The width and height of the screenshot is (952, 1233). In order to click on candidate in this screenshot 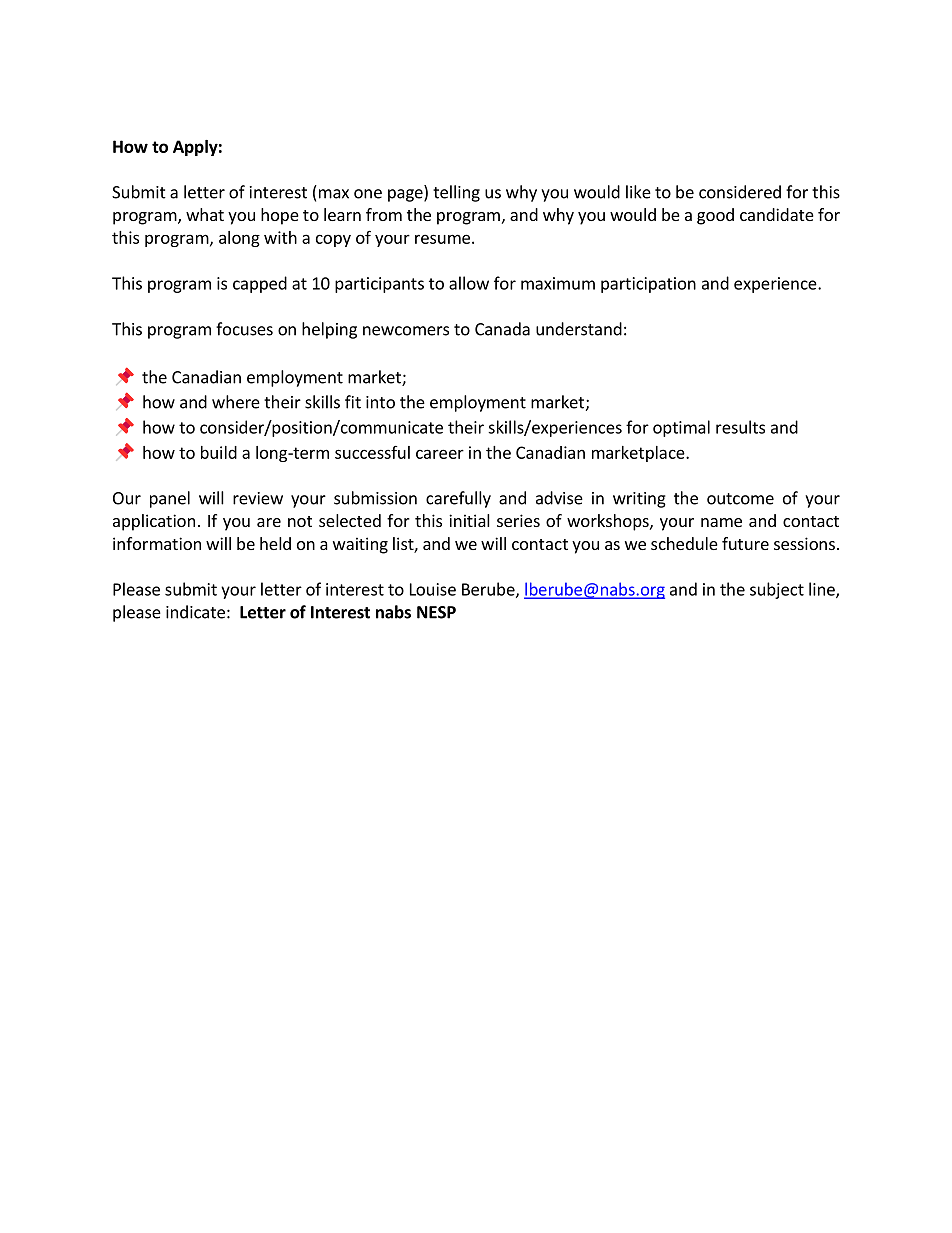, I will do `click(777, 214)`.
